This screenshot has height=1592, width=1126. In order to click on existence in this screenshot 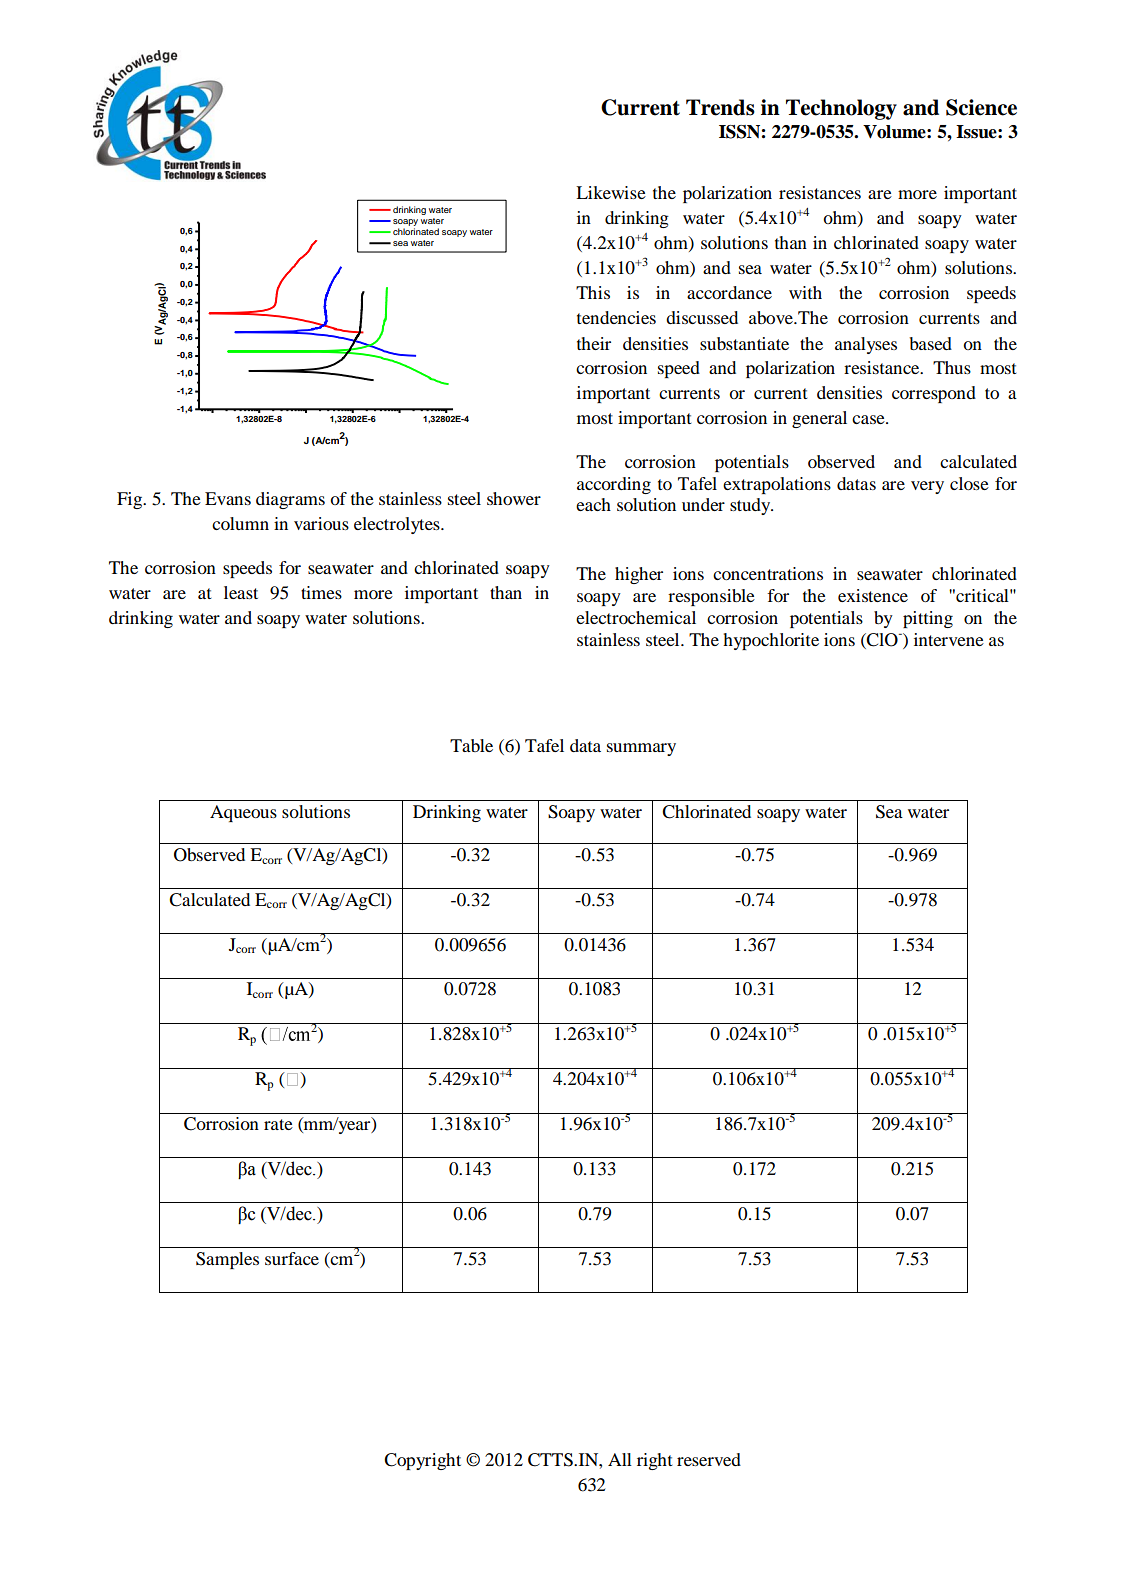, I will do `click(873, 595)`.
